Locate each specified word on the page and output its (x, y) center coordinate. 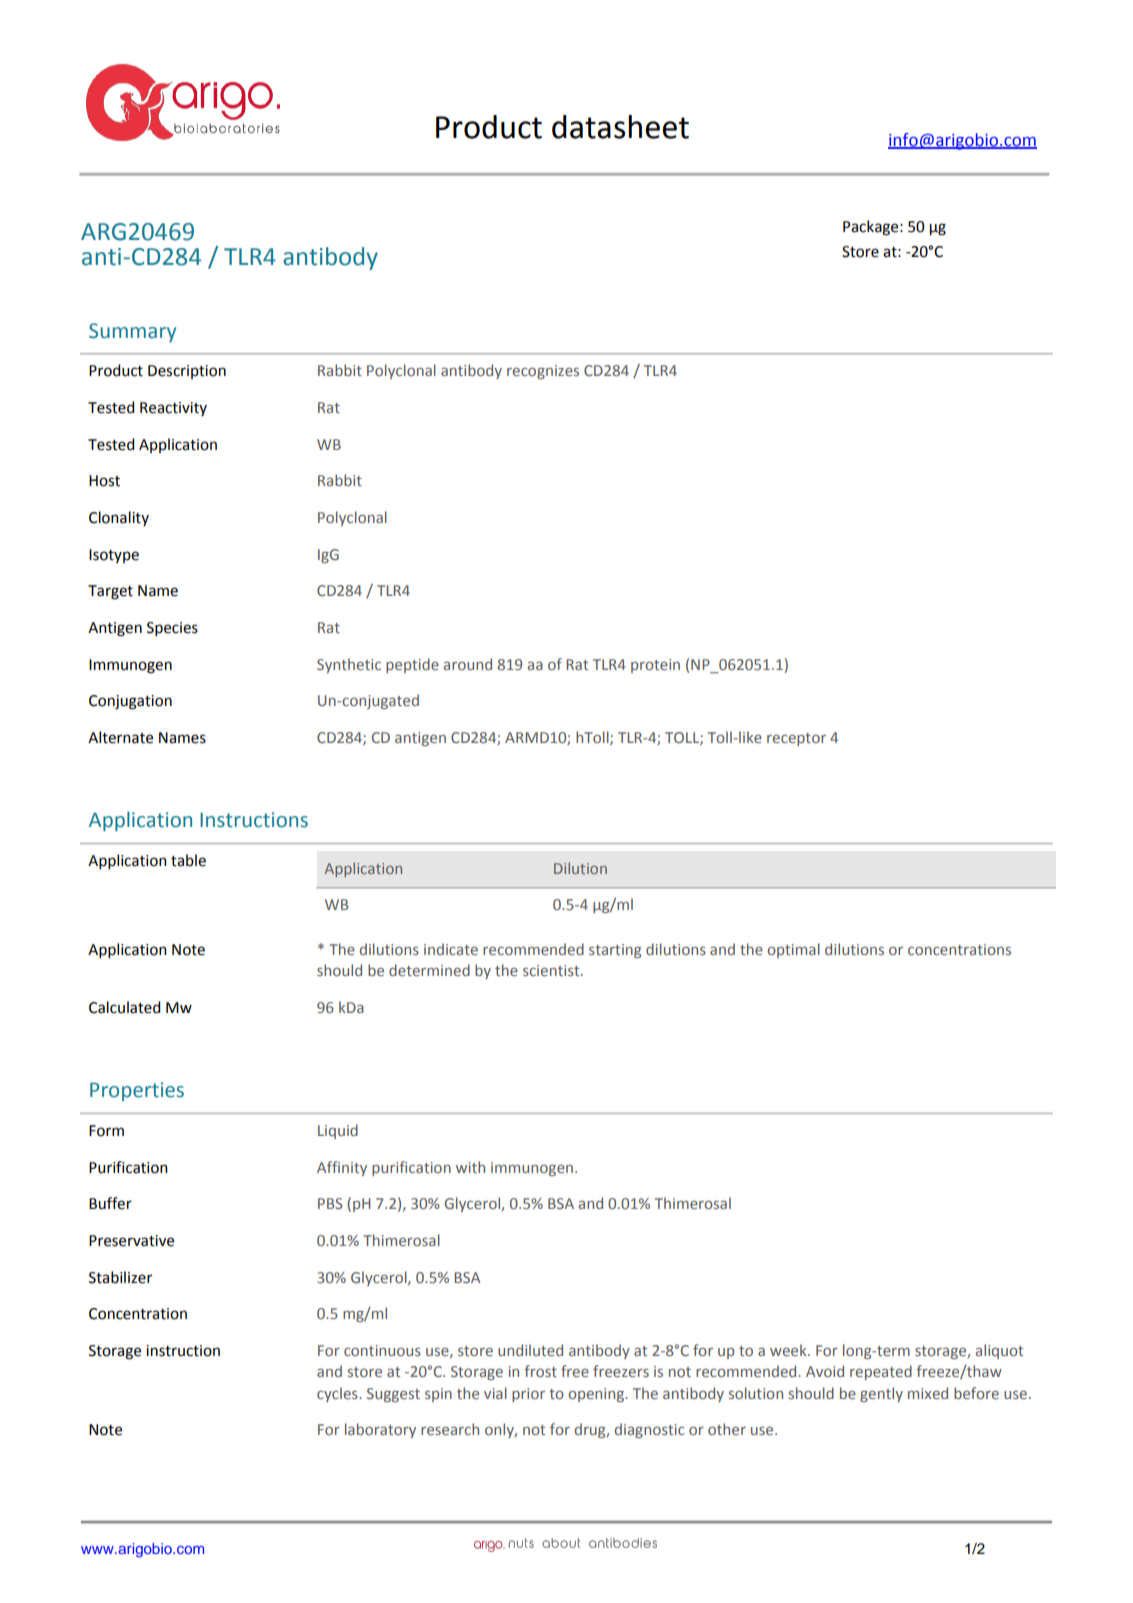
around (468, 664)
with (470, 1167)
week (789, 1350)
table (188, 860)
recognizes (543, 372)
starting (615, 951)
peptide (412, 665)
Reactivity (173, 409)
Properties (137, 1091)
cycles (338, 1394)
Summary (132, 332)
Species (172, 629)
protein (655, 666)
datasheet (620, 127)
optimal (793, 950)
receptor (796, 739)
